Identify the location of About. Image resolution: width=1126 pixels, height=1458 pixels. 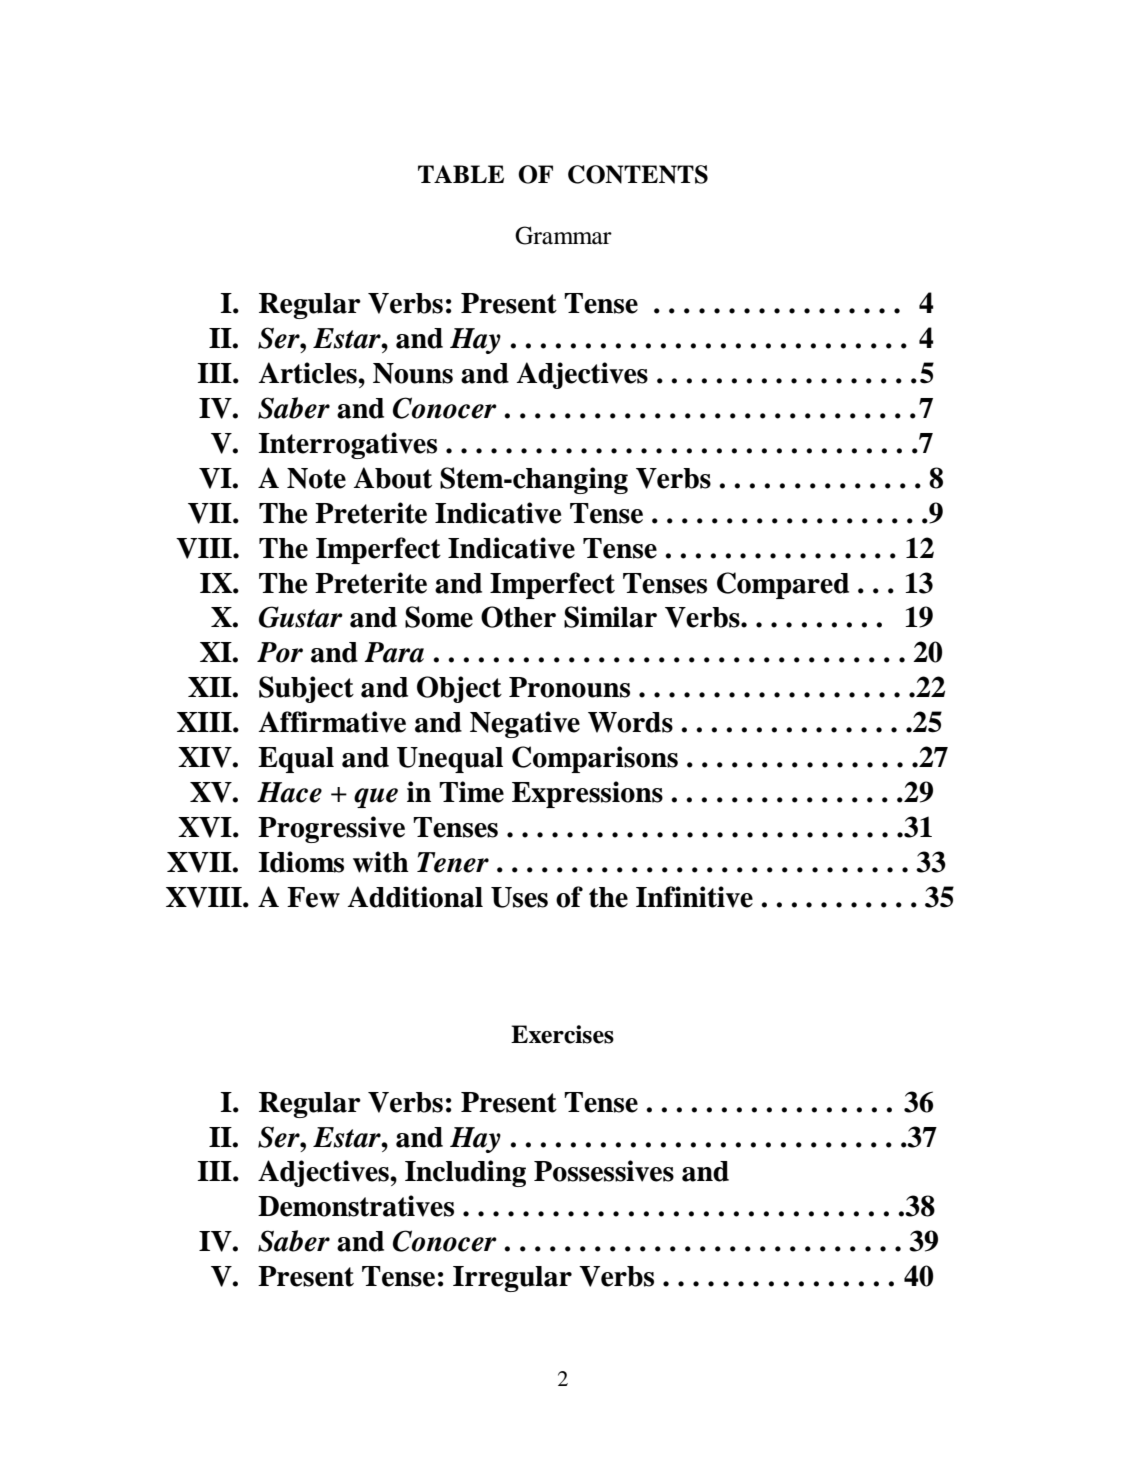
(393, 478).
